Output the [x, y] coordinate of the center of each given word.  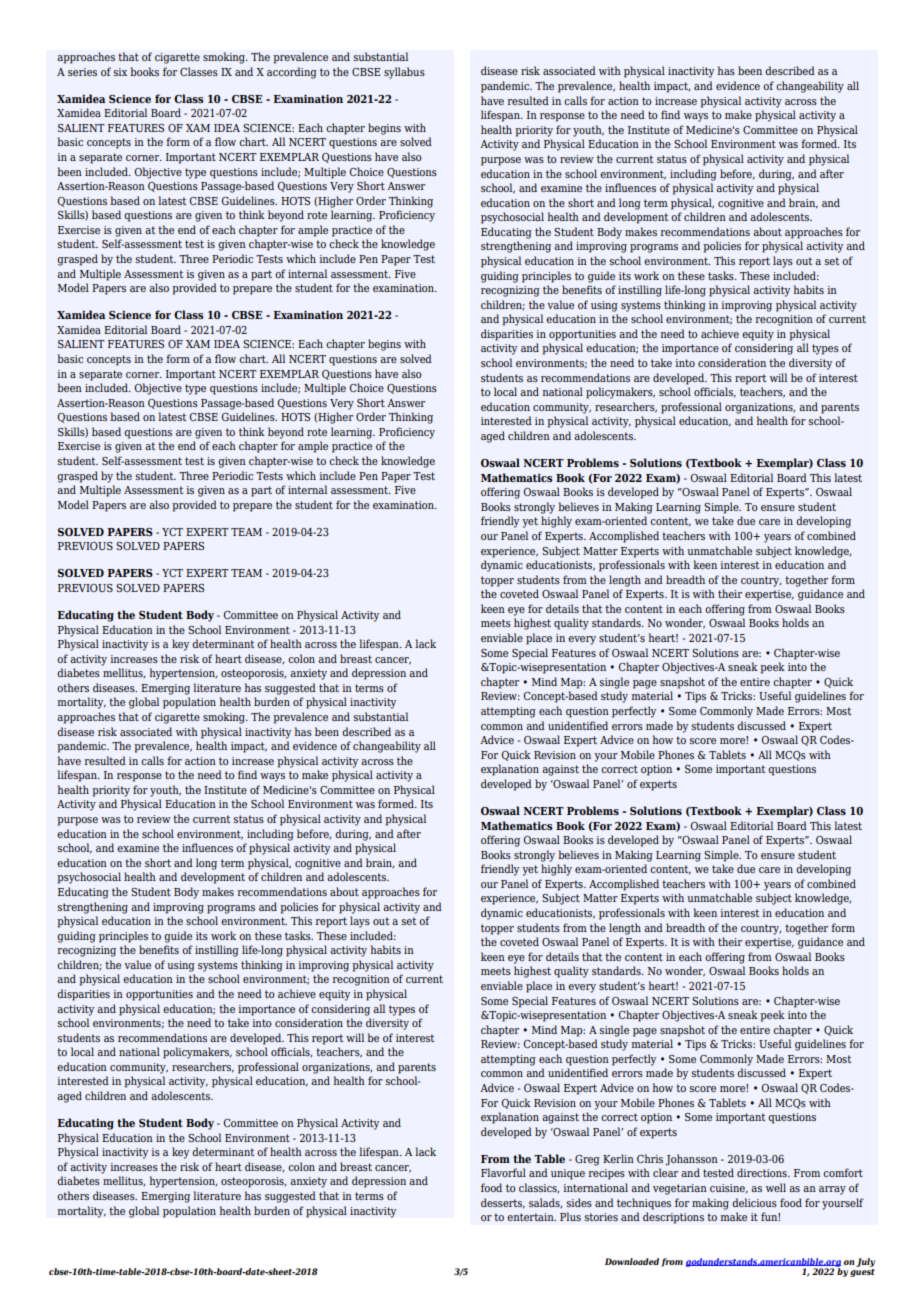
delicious [754, 1202]
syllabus [404, 73]
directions [763, 1172]
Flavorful [503, 1172]
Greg [587, 1160]
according [292, 73]
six [120, 72]
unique [568, 1174]
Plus [570, 1216]
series [82, 72]
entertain [531, 1217]
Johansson [691, 1160]
